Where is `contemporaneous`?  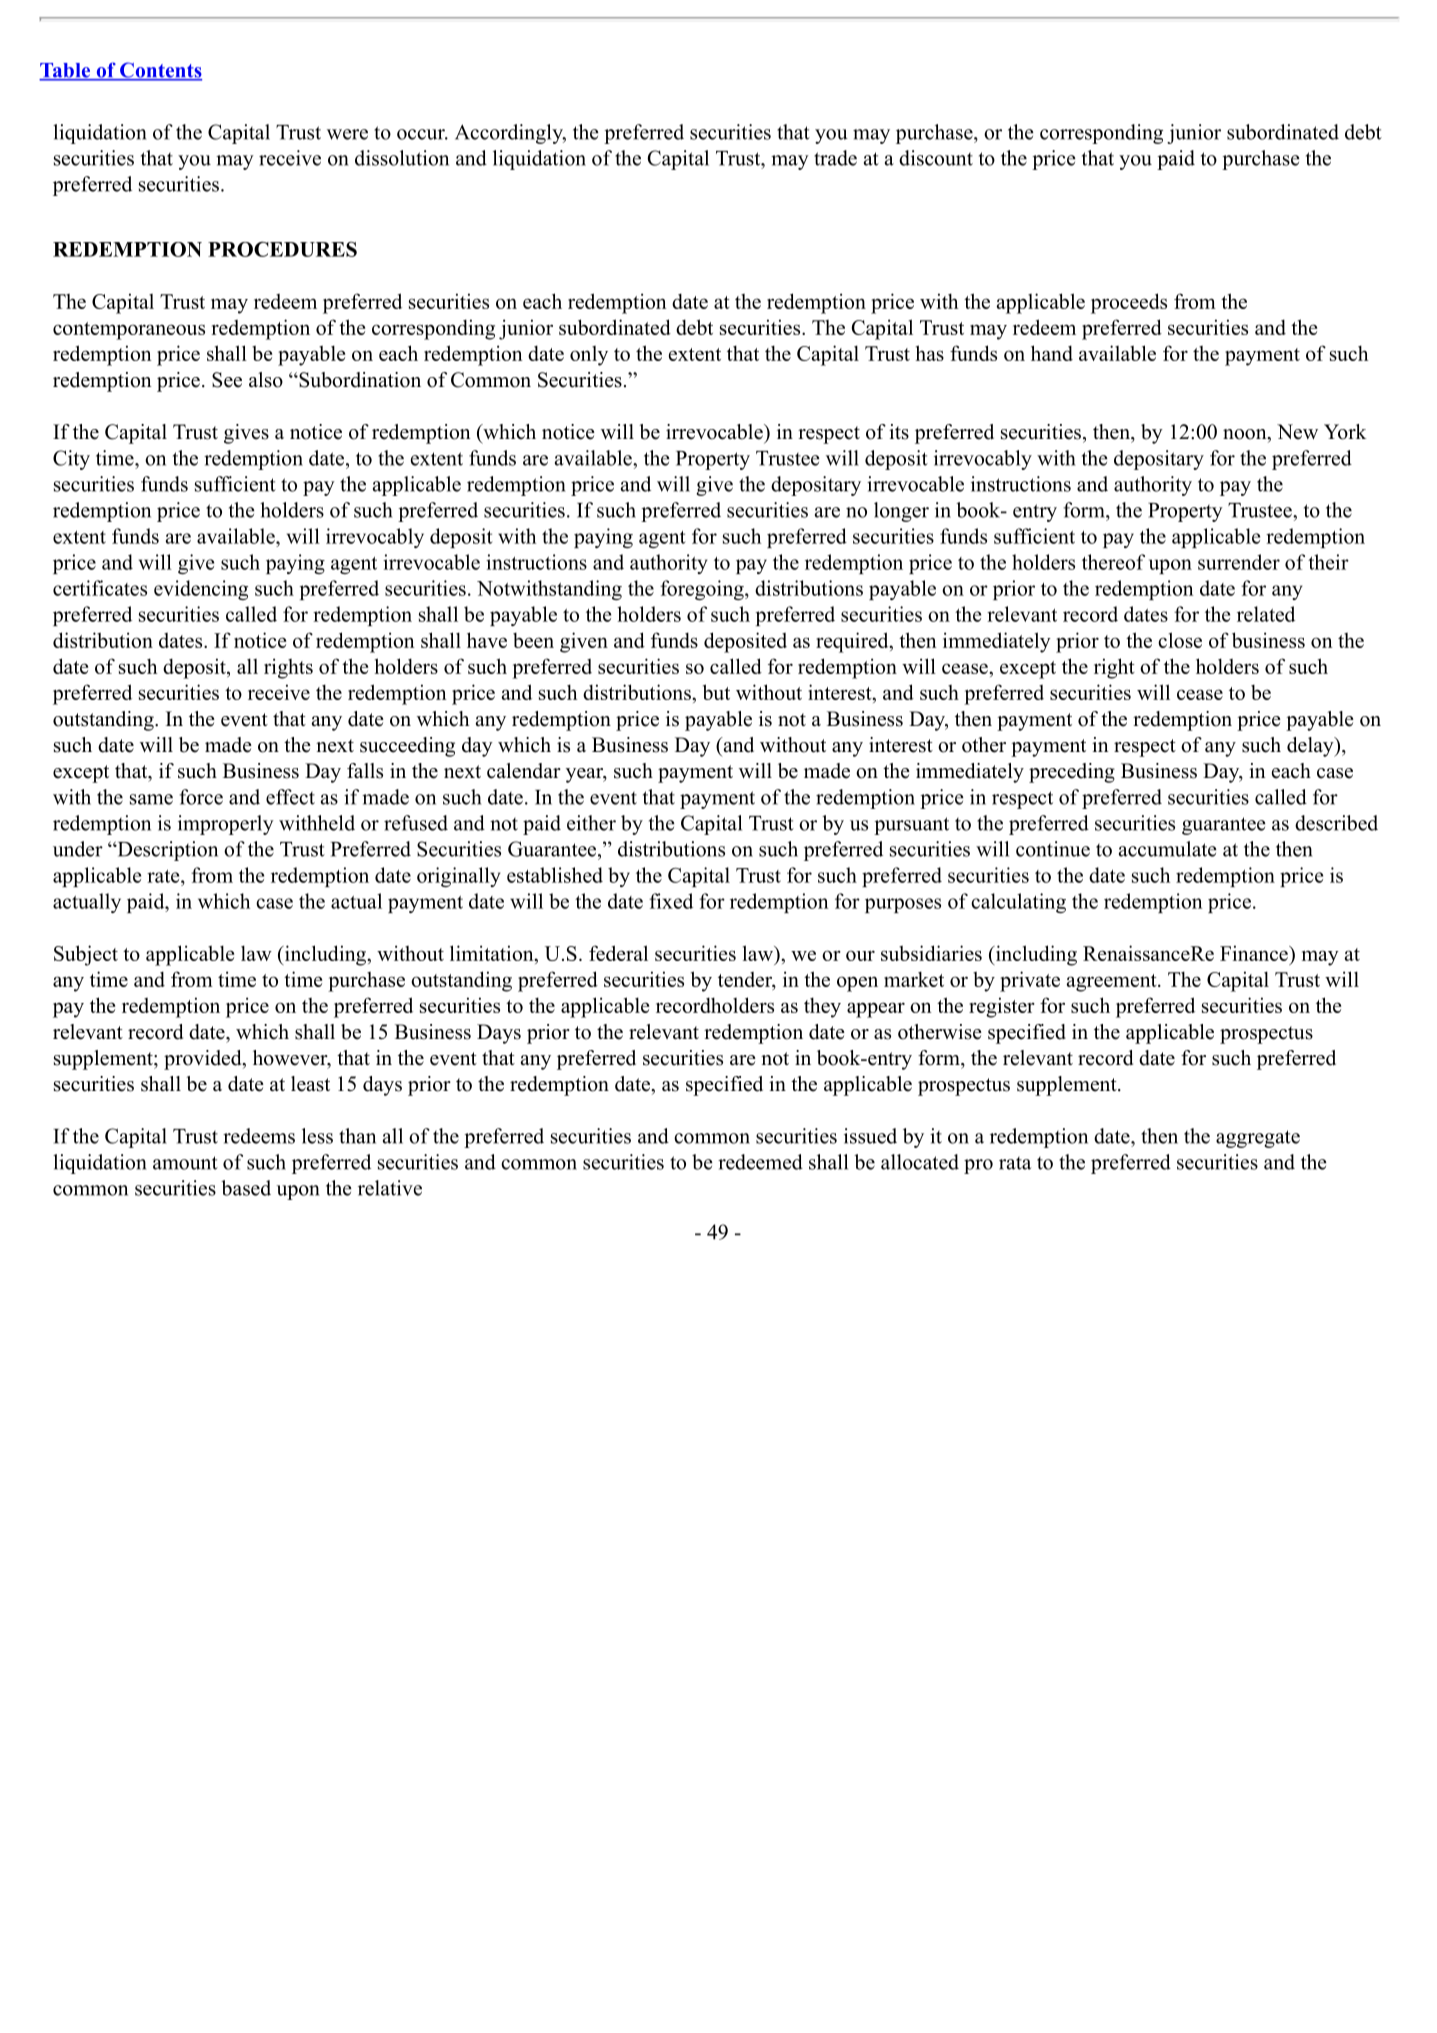 contemporaneous is located at coordinates (129, 331).
